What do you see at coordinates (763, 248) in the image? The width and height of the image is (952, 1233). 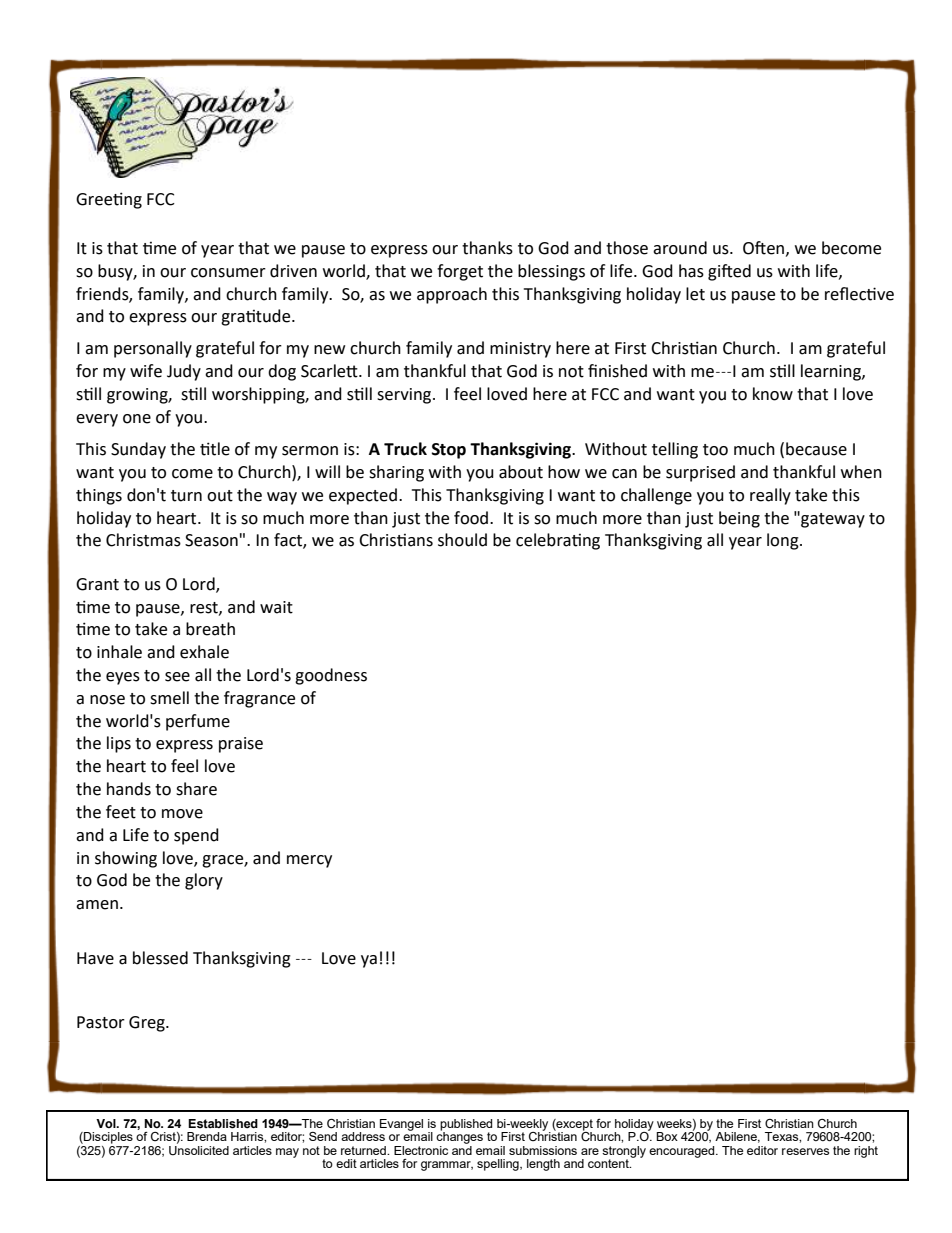 I see `Often` at bounding box center [763, 248].
